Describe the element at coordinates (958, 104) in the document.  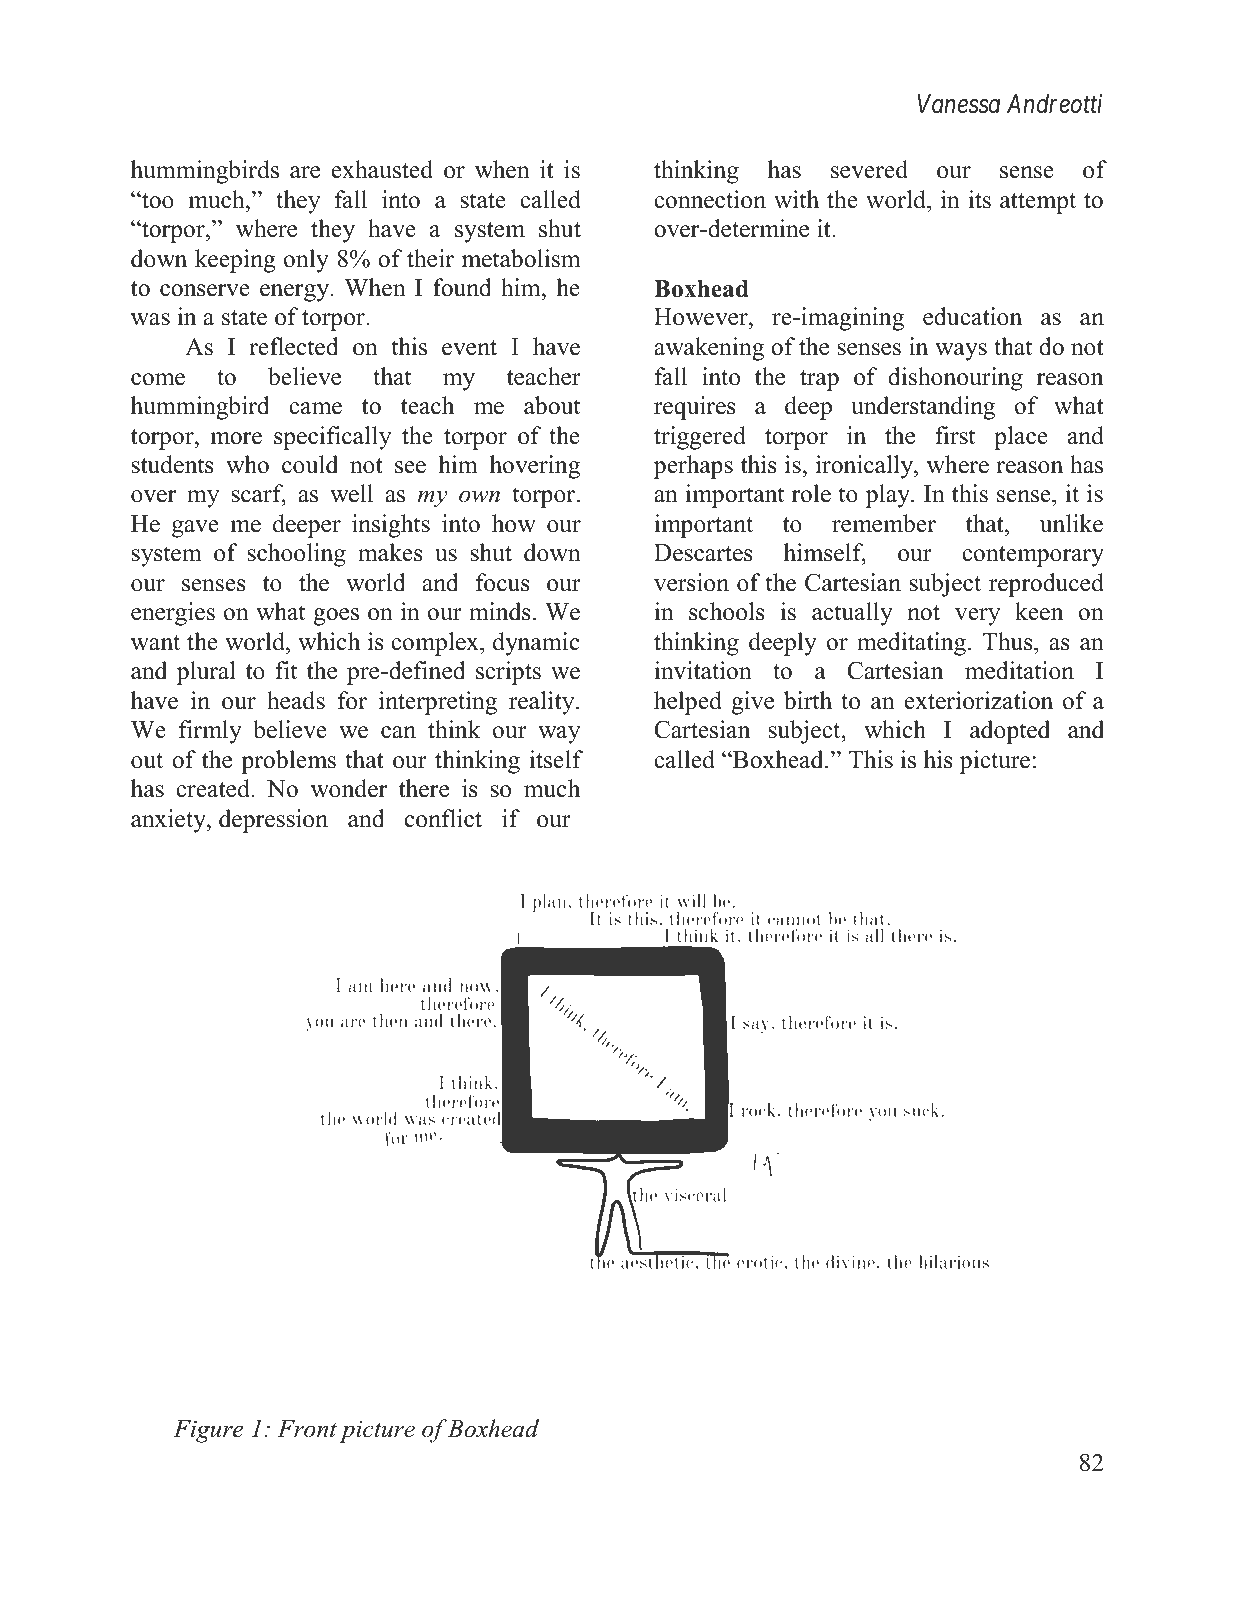
I see `Vanessa` at that location.
